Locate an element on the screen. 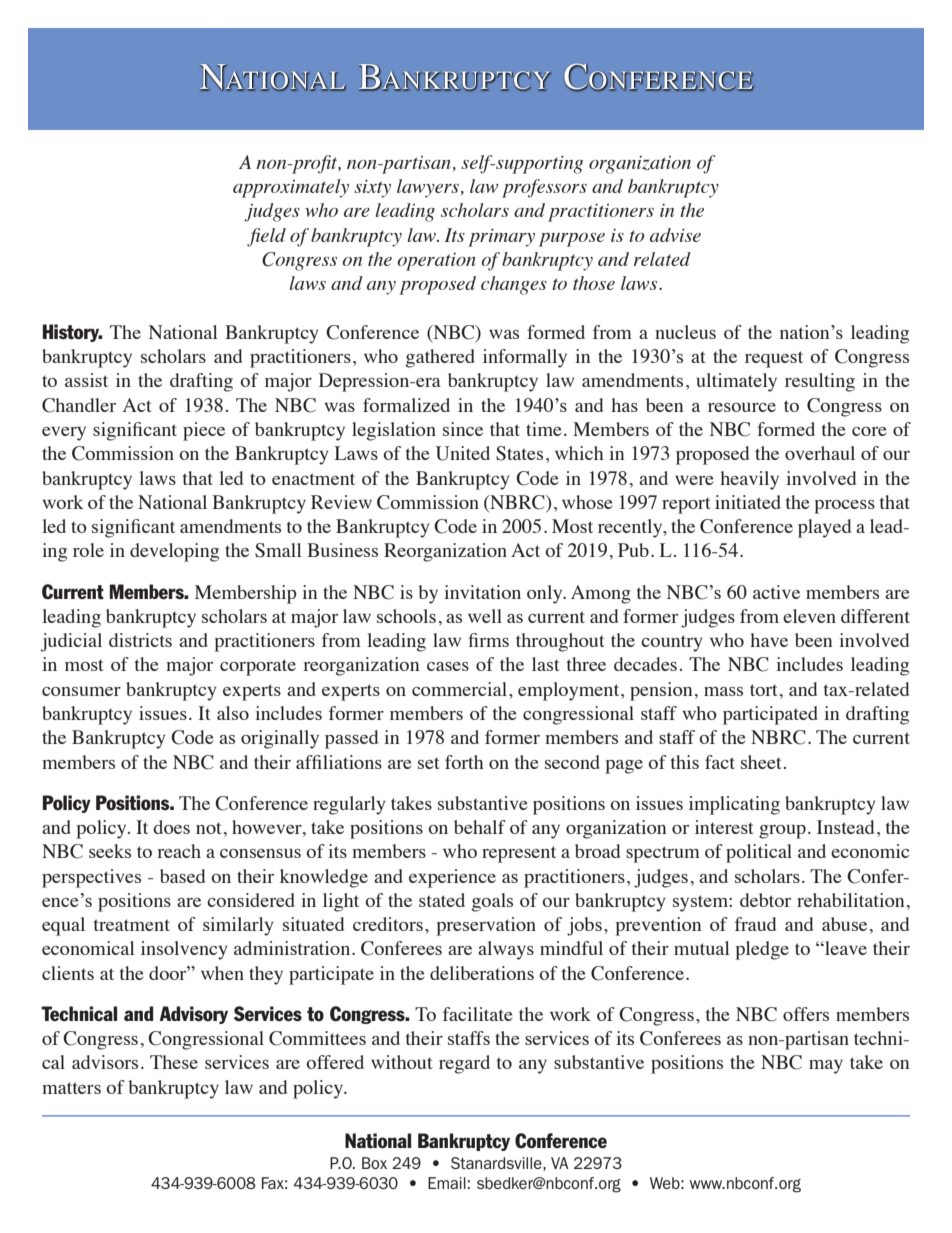 The image size is (952, 1233). primary is located at coordinates (501, 238).
